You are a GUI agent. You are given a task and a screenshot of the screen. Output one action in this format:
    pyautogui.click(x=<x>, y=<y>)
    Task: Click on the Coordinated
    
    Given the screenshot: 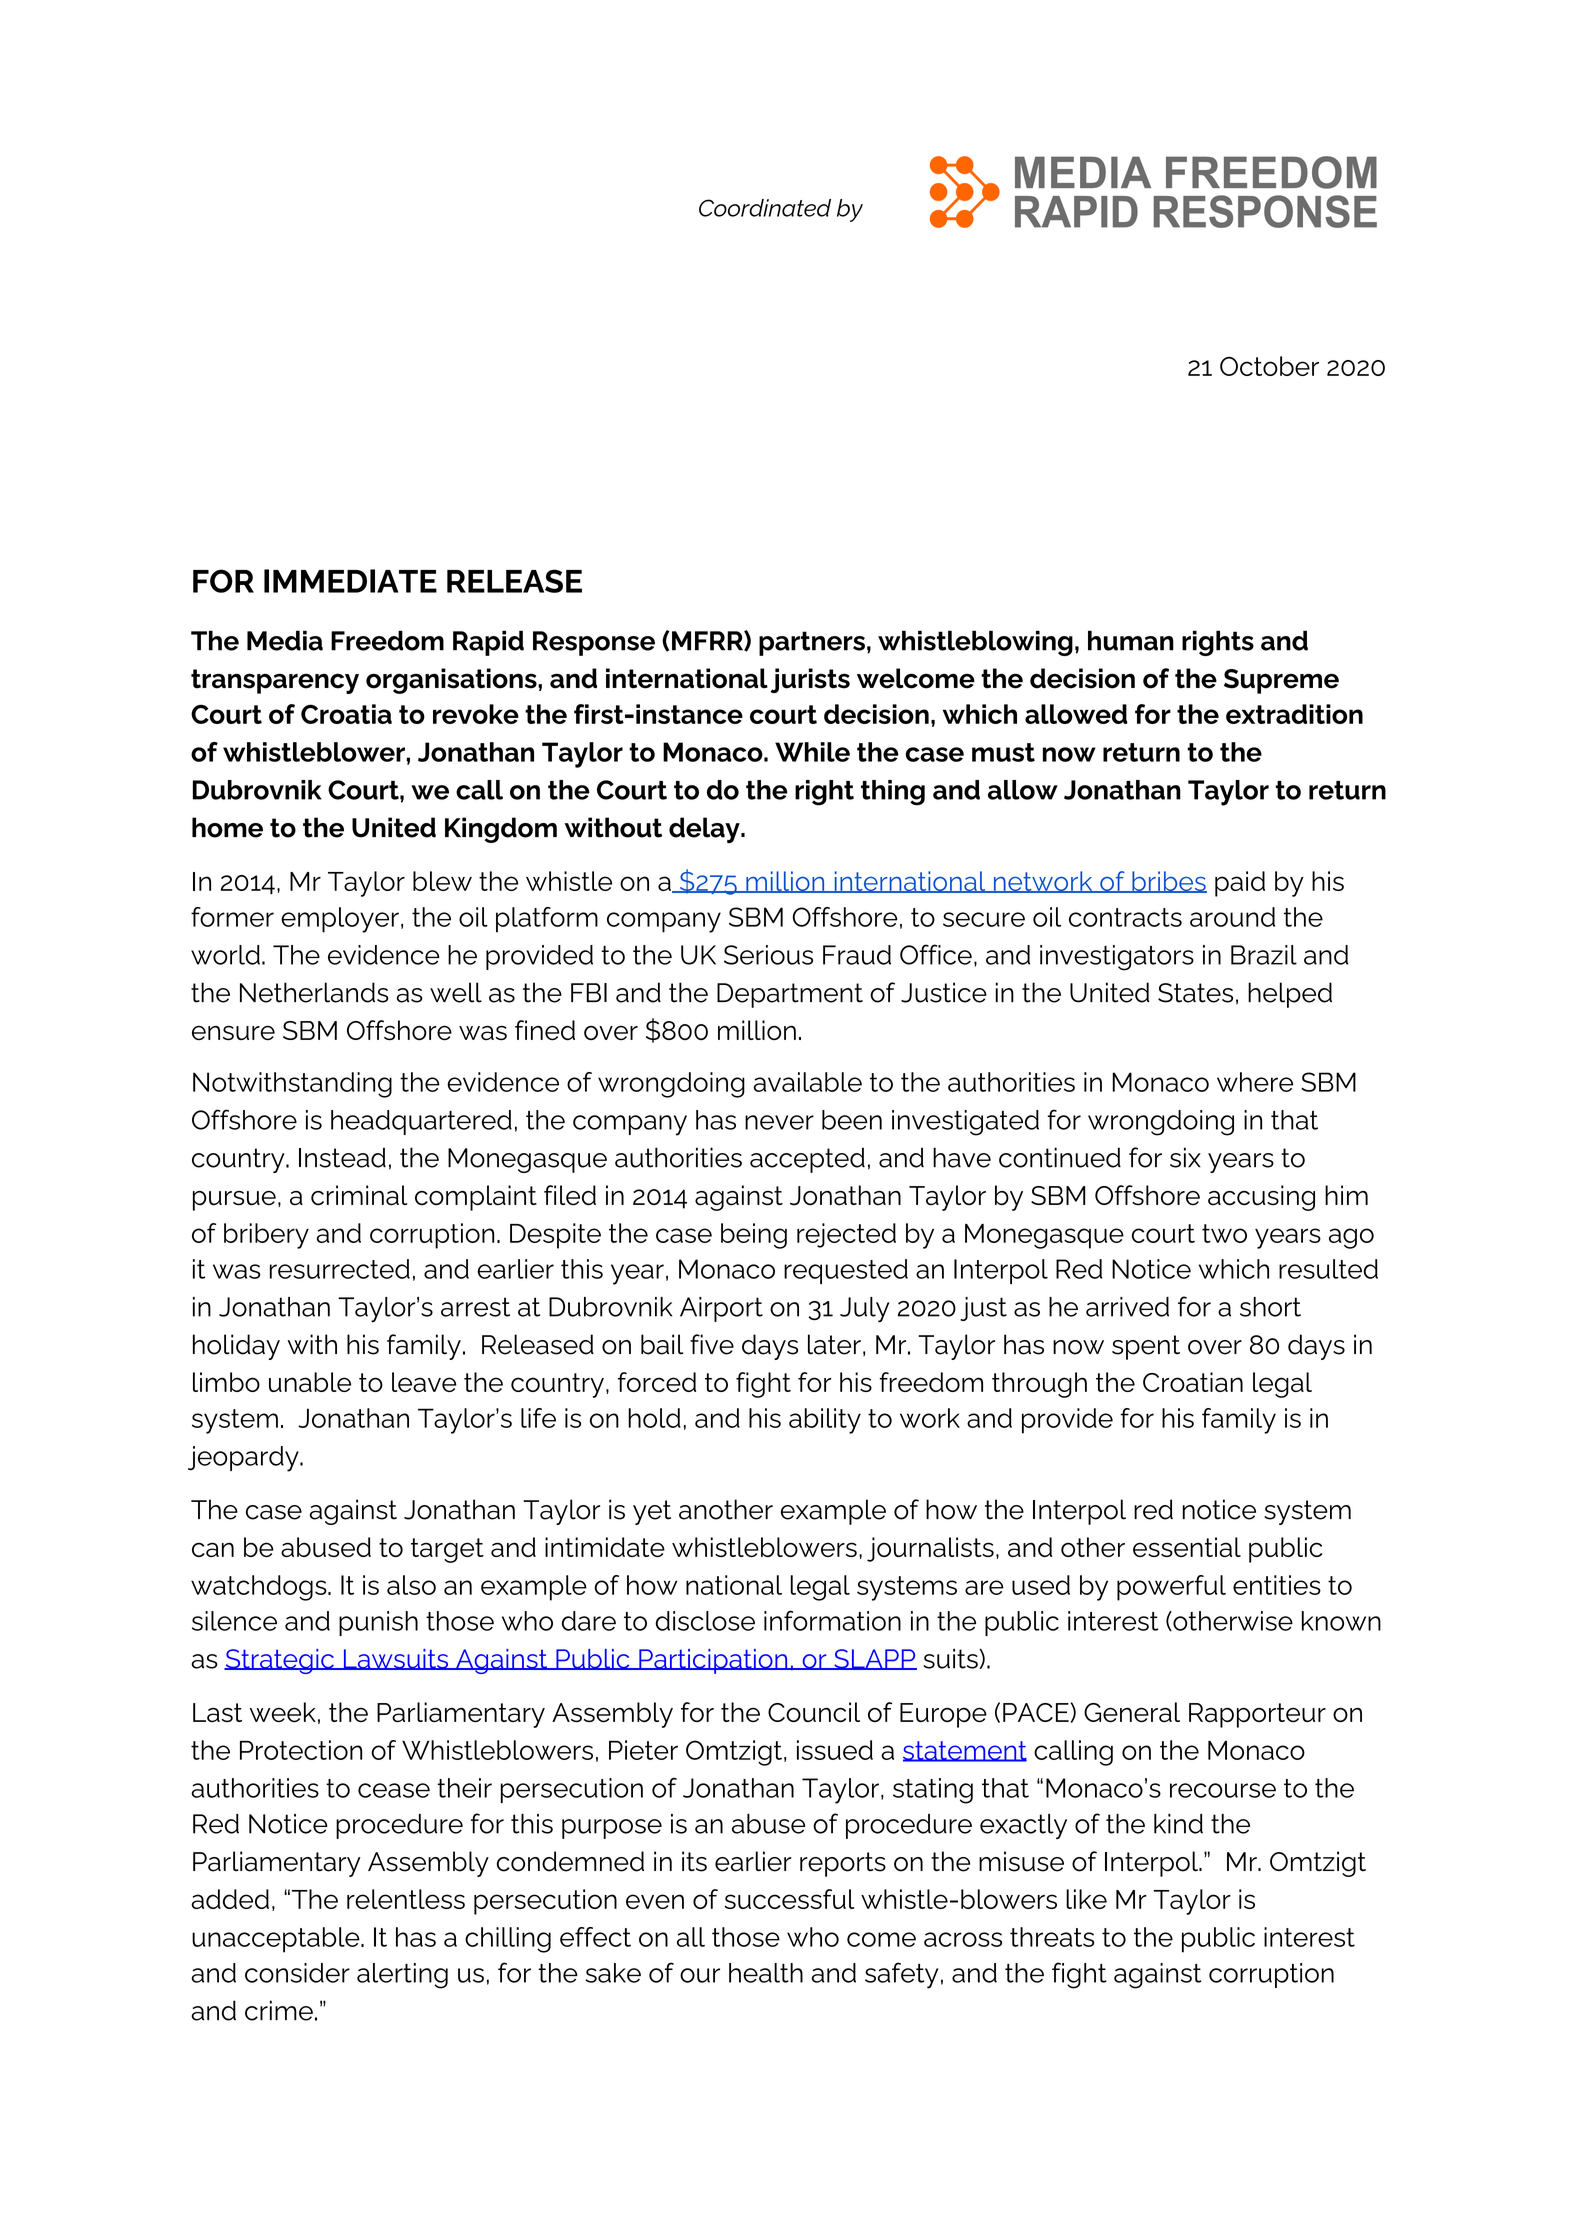 What is the action you would take?
    pyautogui.click(x=765, y=208)
